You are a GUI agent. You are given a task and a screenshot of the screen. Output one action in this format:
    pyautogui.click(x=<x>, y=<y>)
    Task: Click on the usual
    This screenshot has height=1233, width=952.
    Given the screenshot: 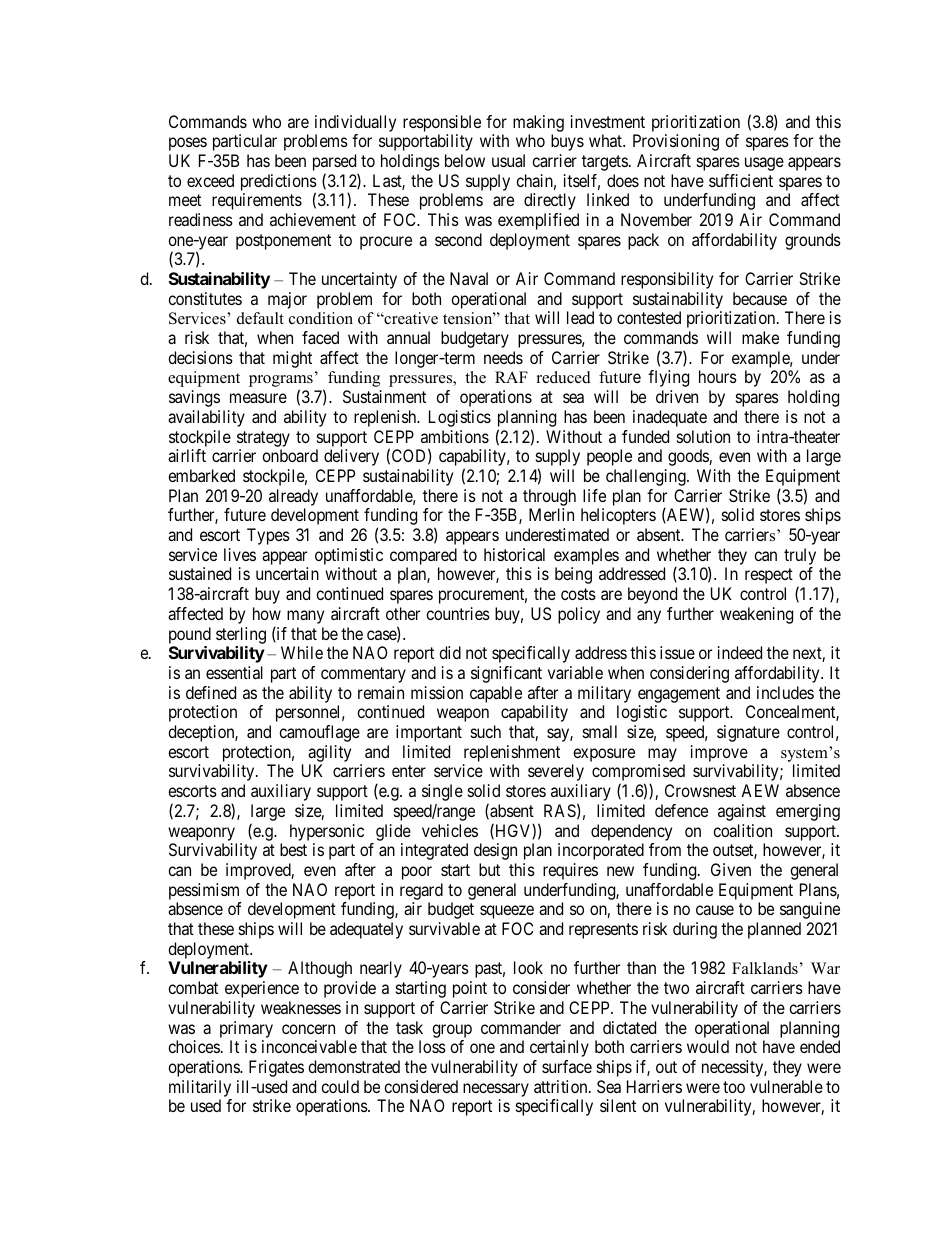 What is the action you would take?
    pyautogui.click(x=508, y=160)
